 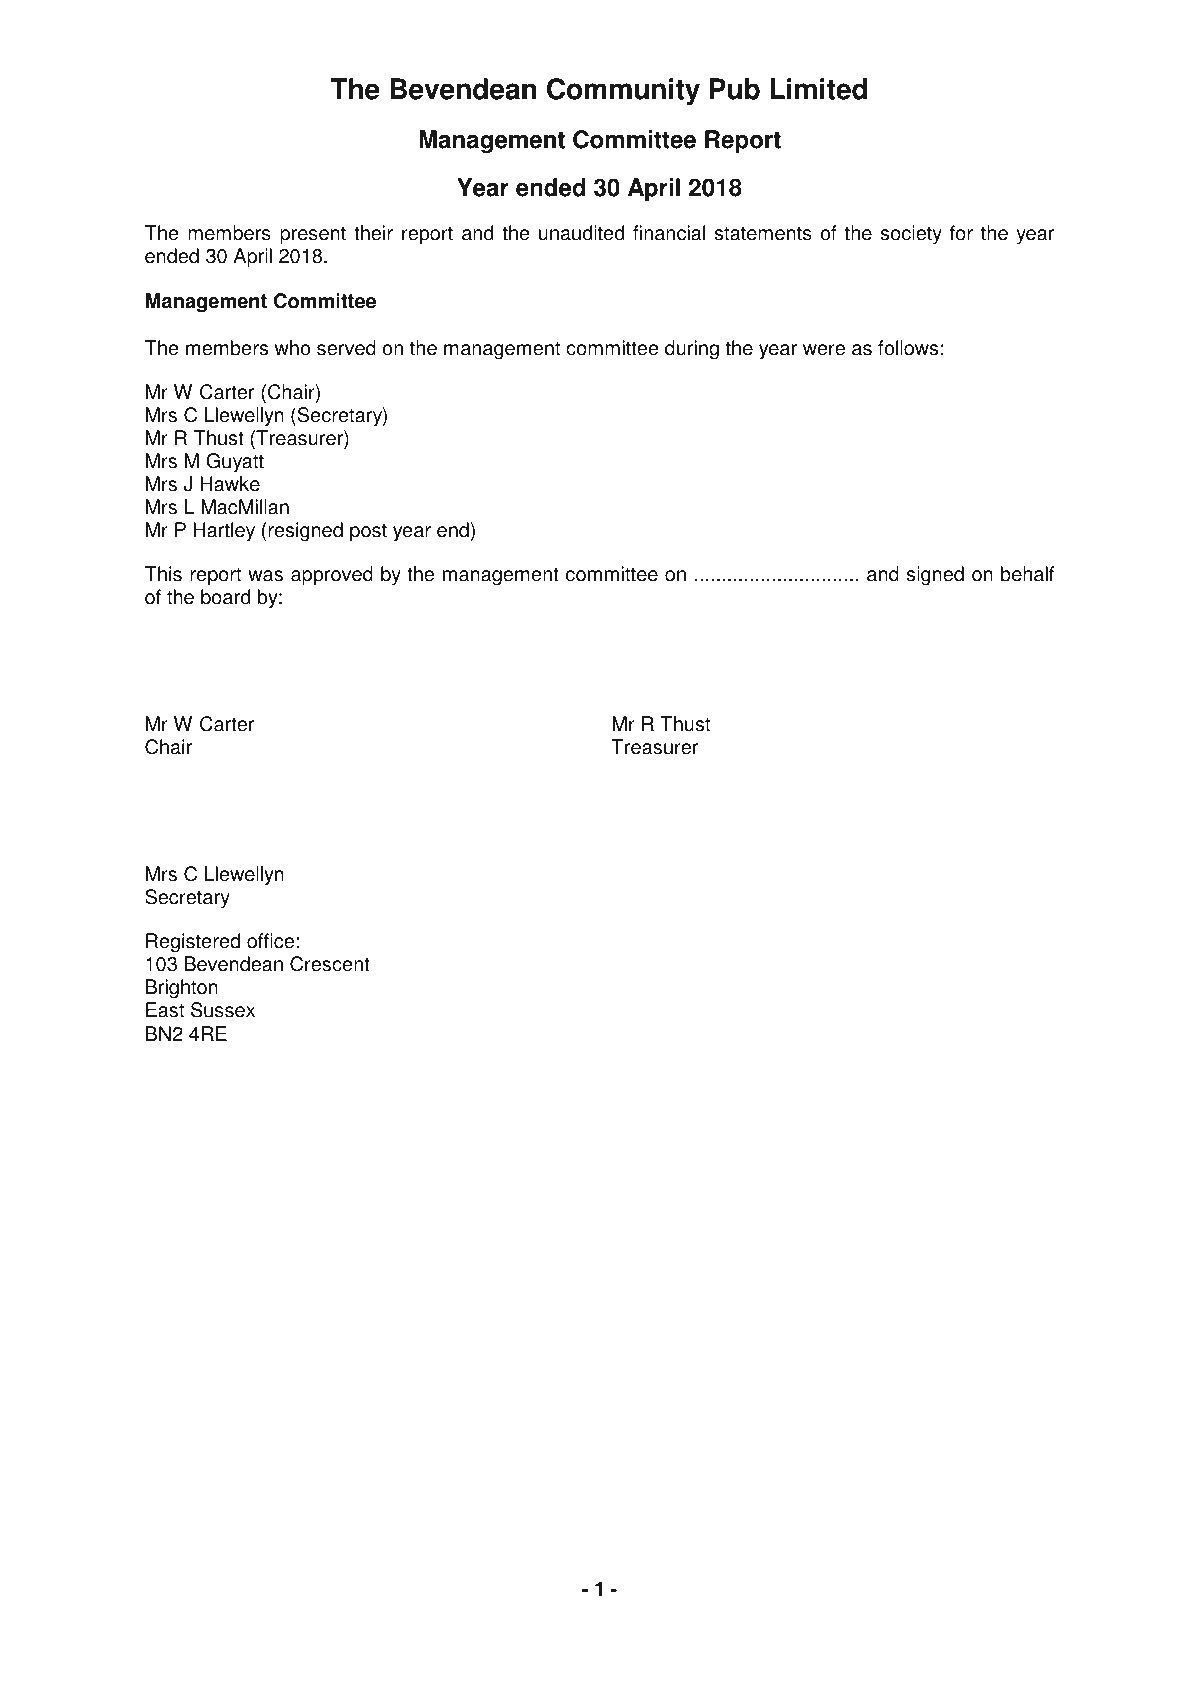 I want to click on approved, so click(x=332, y=576).
